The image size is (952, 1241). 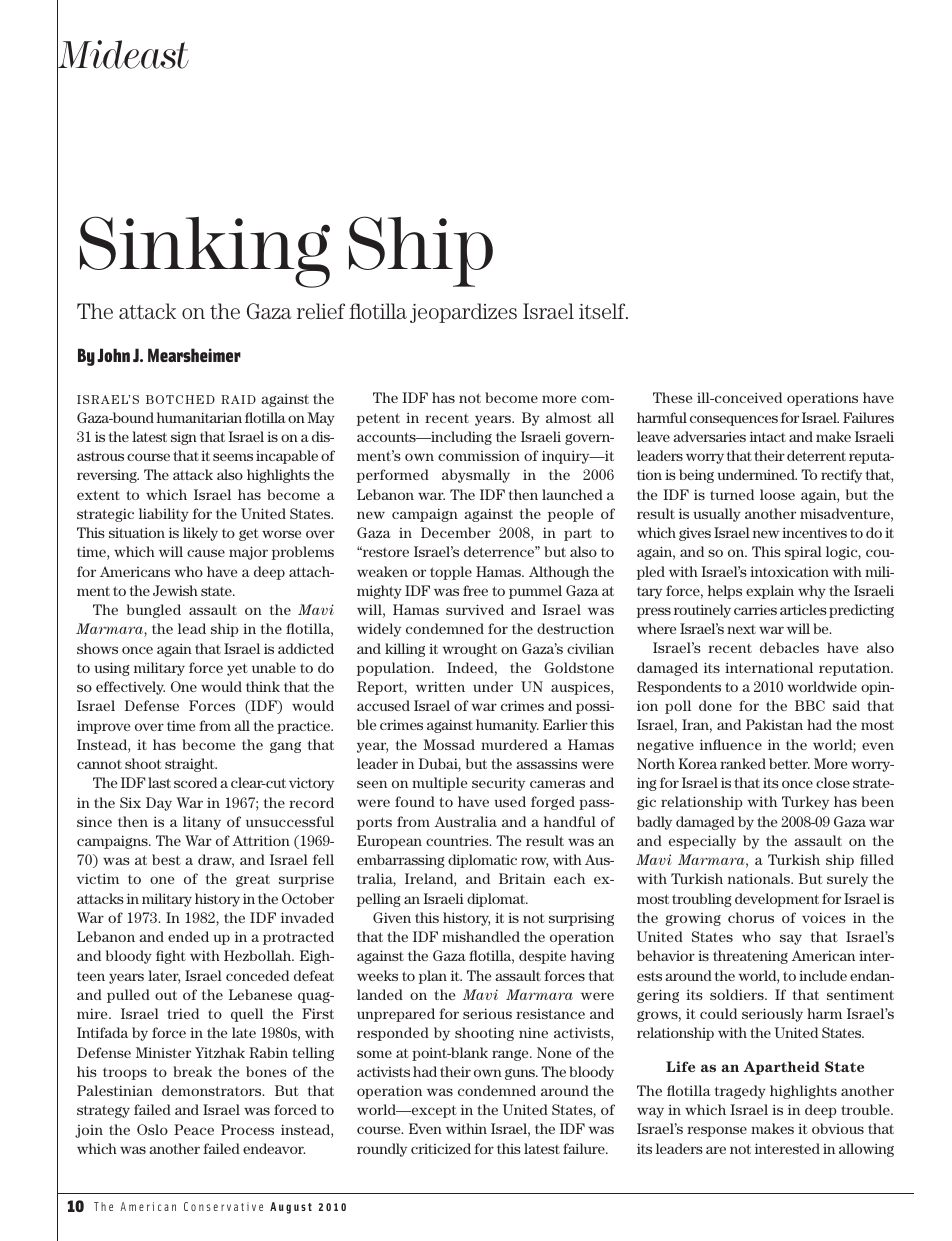 I want to click on sign, so click(x=184, y=438).
